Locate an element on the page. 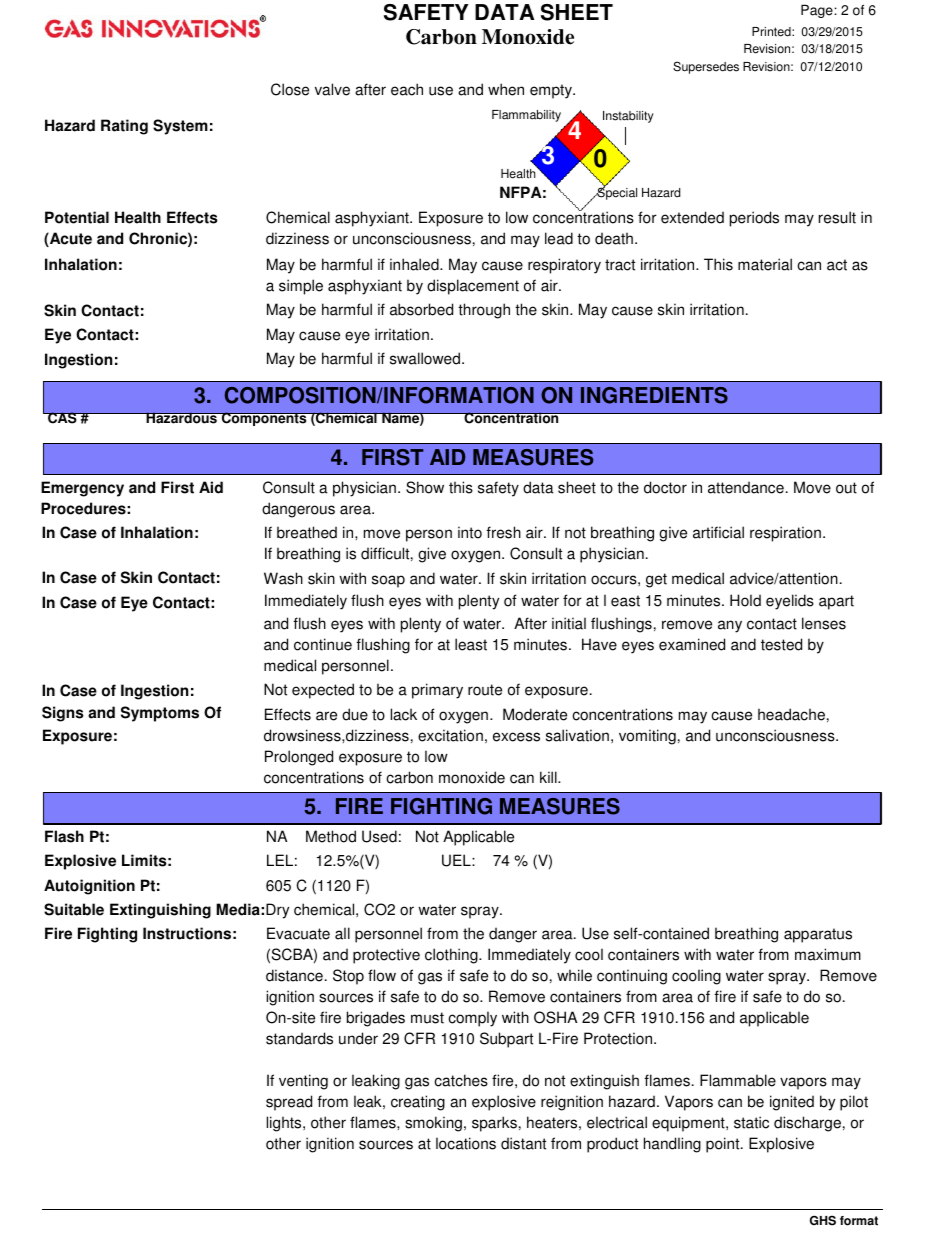 The image size is (952, 1233). Suitable is located at coordinates (74, 909).
